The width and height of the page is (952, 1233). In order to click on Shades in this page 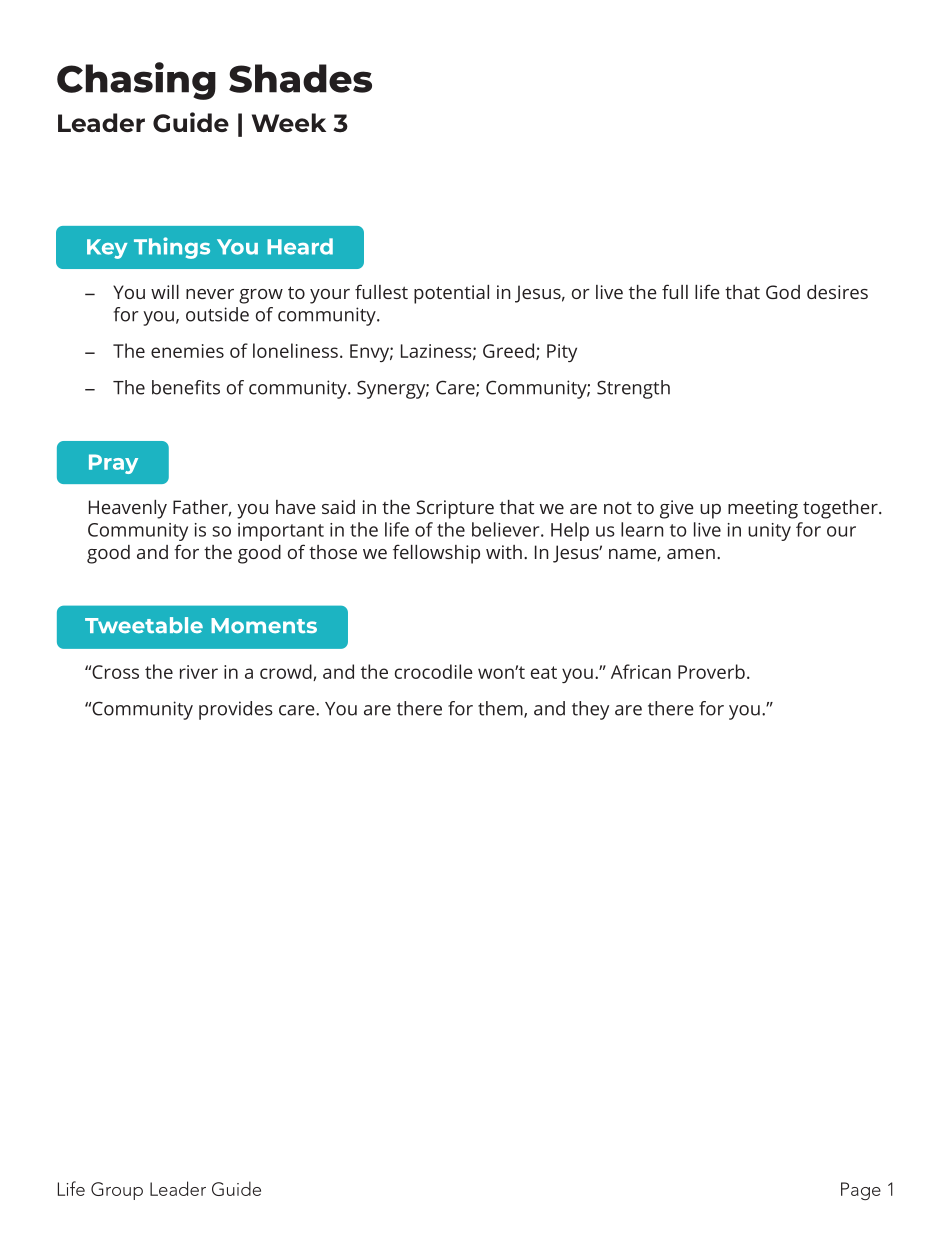, I will do `click(300, 78)`.
